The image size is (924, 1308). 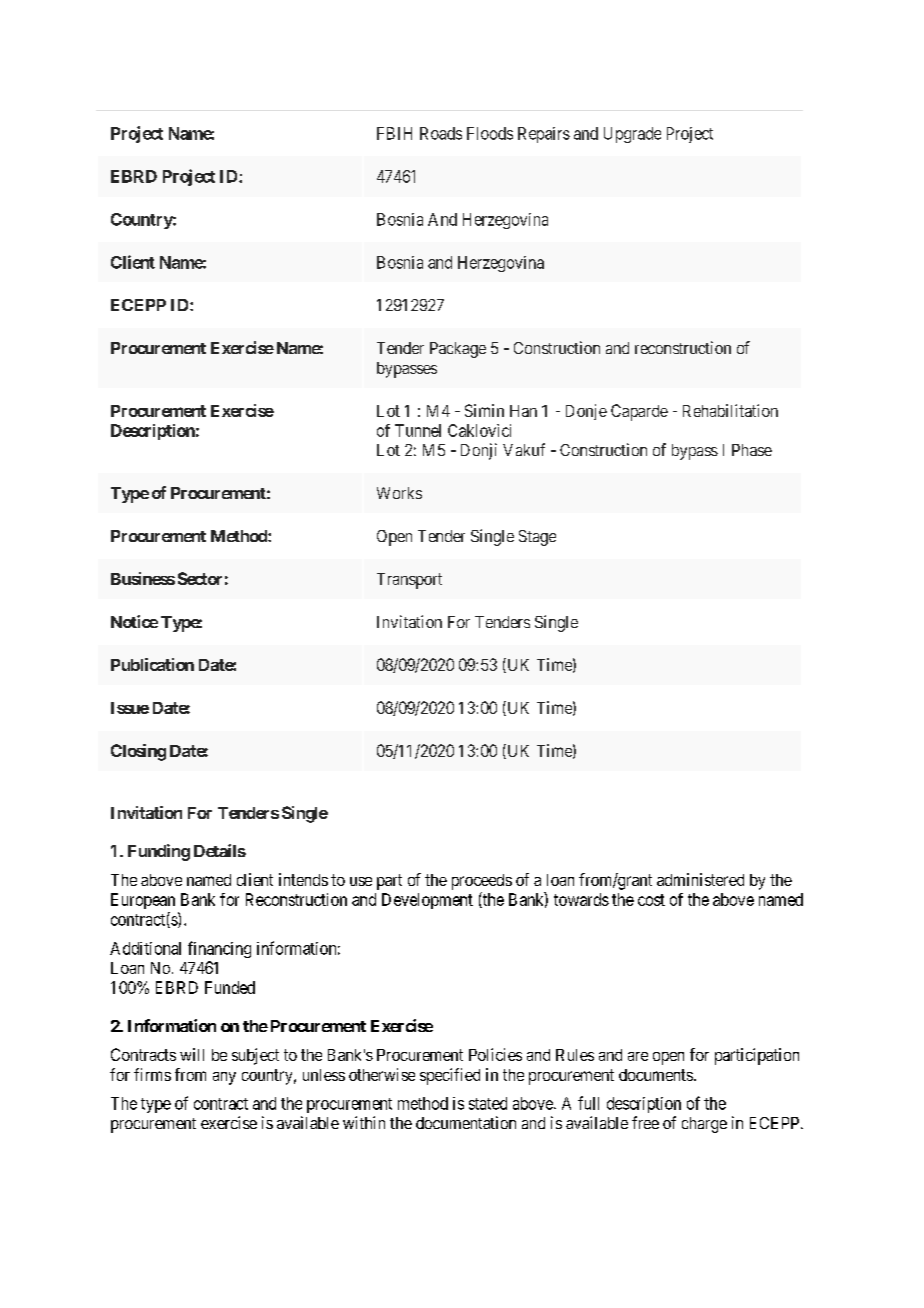 I want to click on Package, so click(x=458, y=350).
